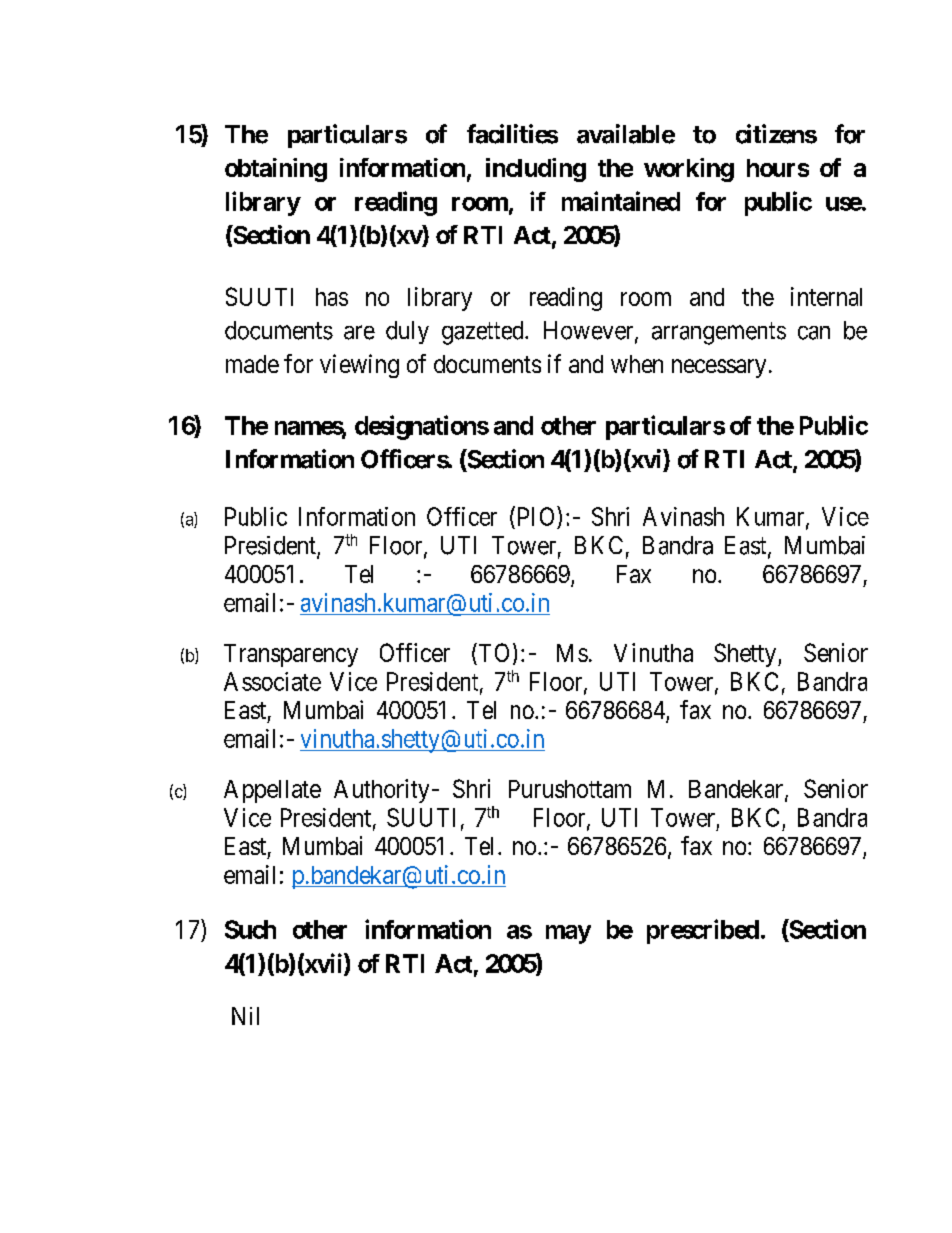 The image size is (952, 1233). Describe the element at coordinates (719, 368) in the screenshot. I see `necessary` at that location.
